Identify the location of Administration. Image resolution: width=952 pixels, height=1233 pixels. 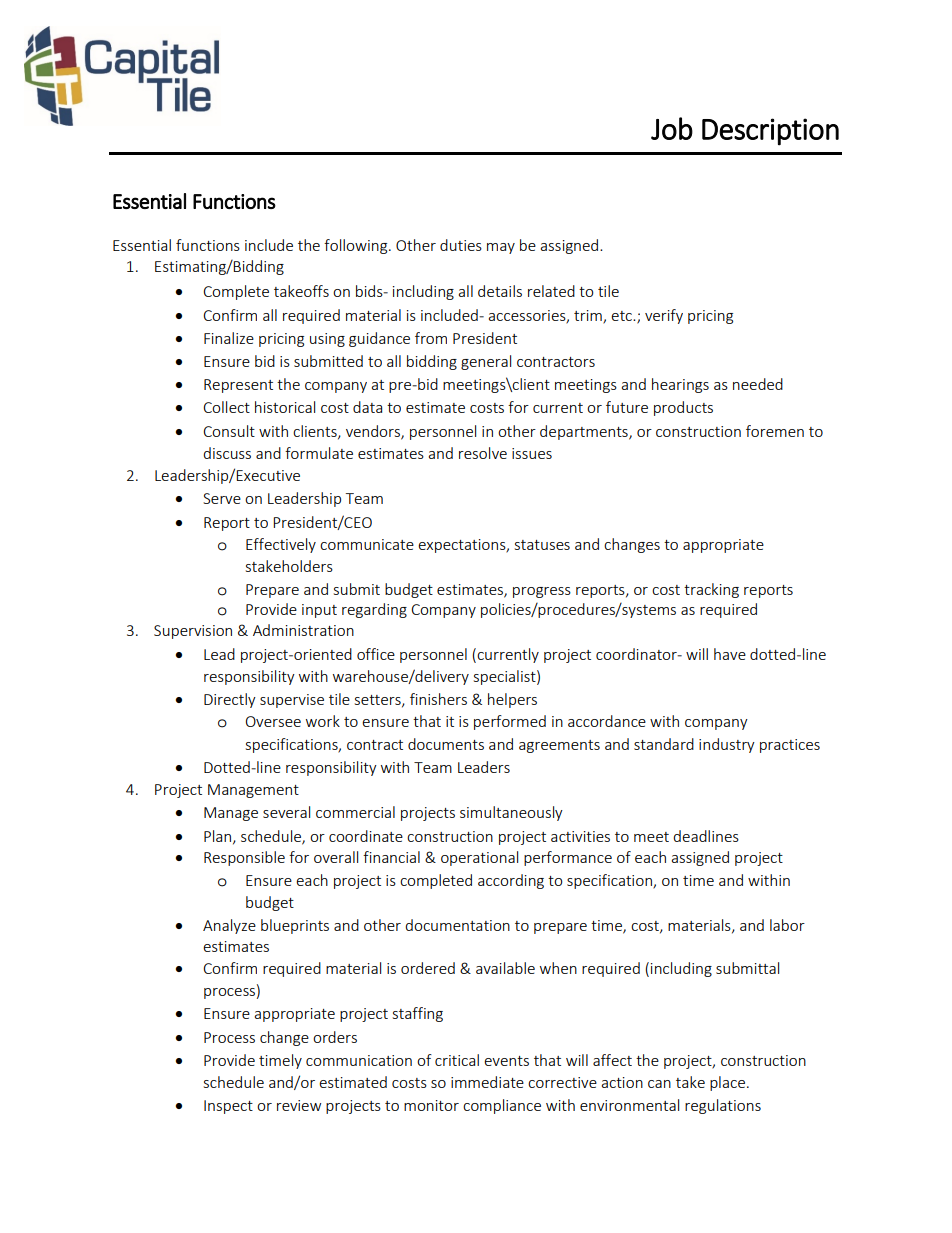
(303, 630).
